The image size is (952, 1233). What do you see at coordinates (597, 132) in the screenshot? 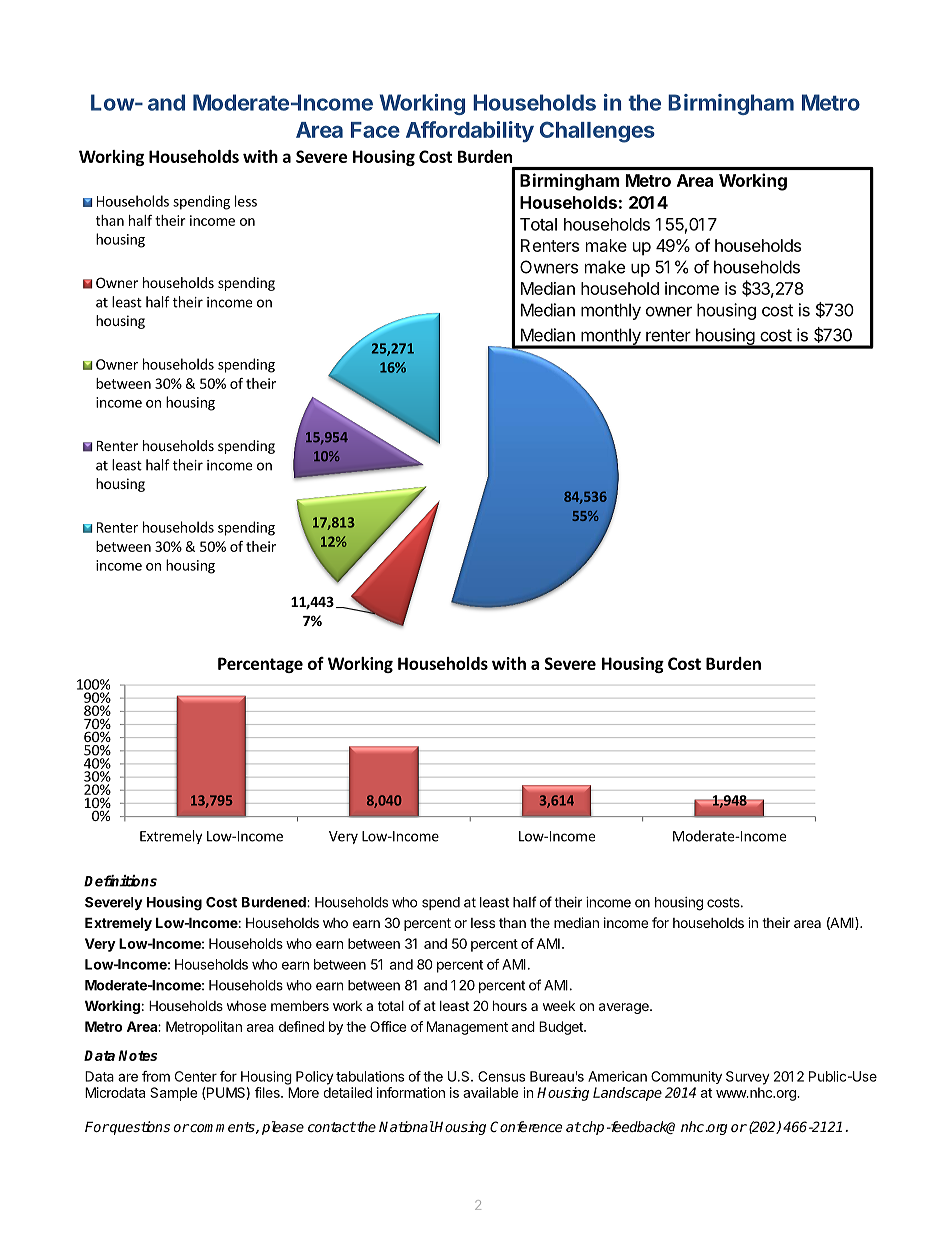
I see `Challenges` at bounding box center [597, 132].
